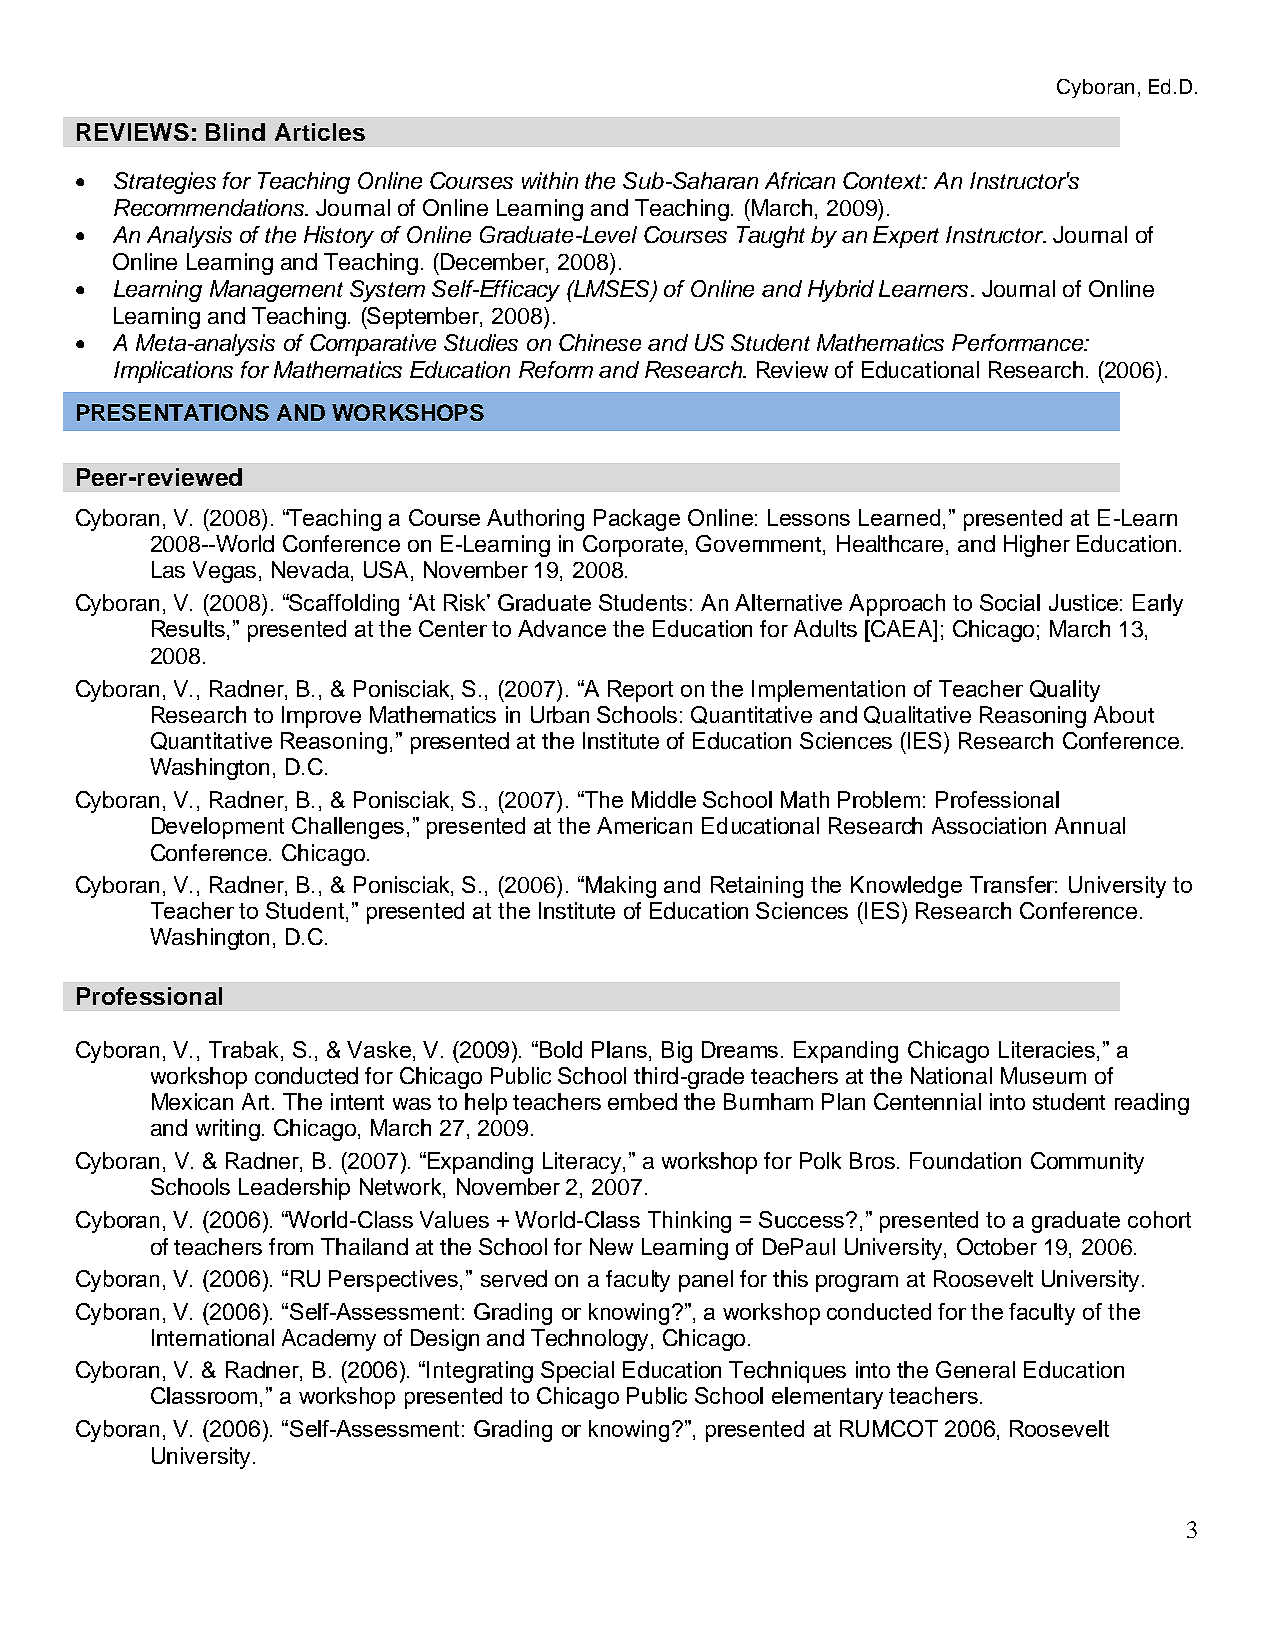 This screenshot has height=1647, width=1273. Describe the element at coordinates (329, 1340) in the screenshot. I see `Academy` at that location.
